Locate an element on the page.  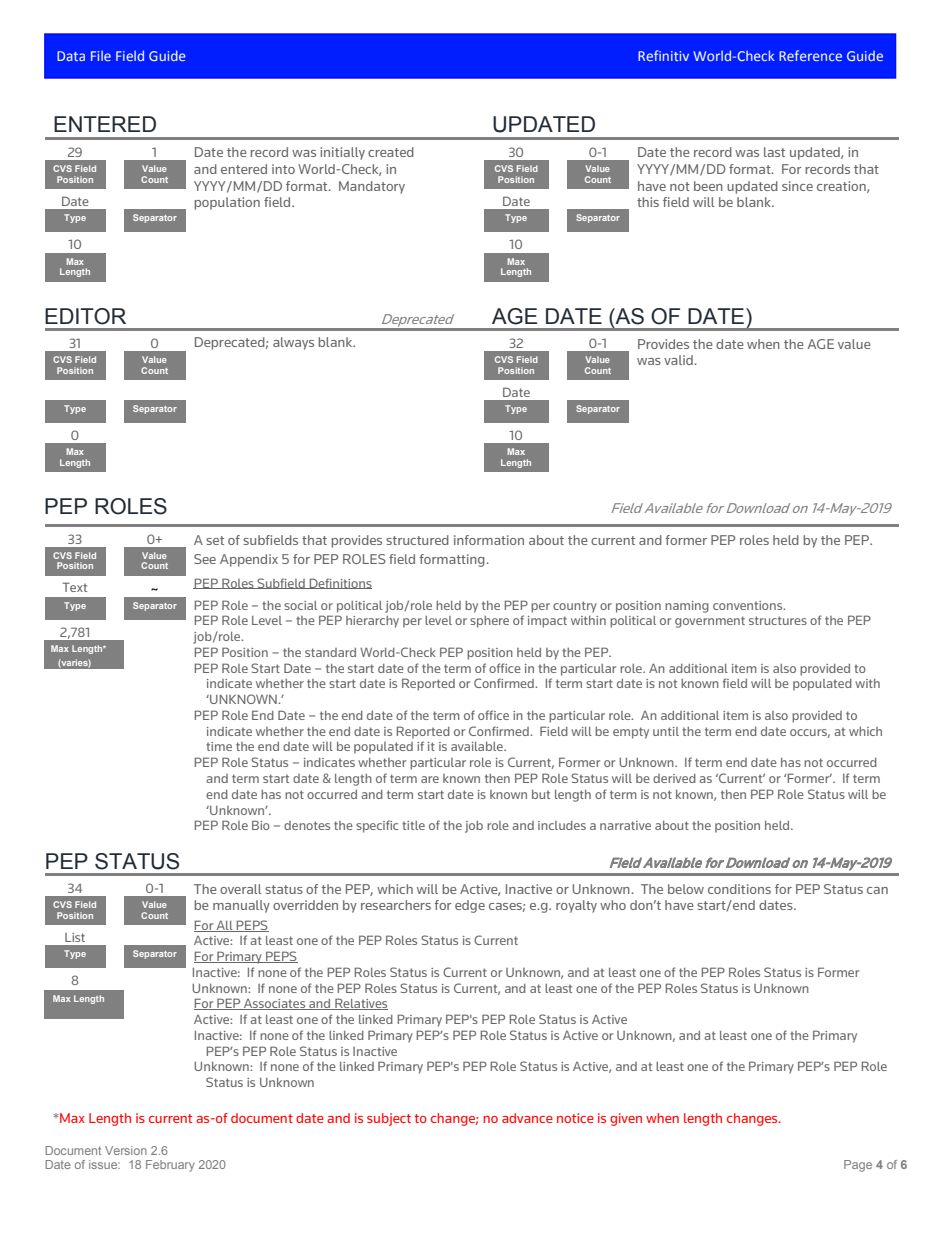
valid is located at coordinates (678, 360).
